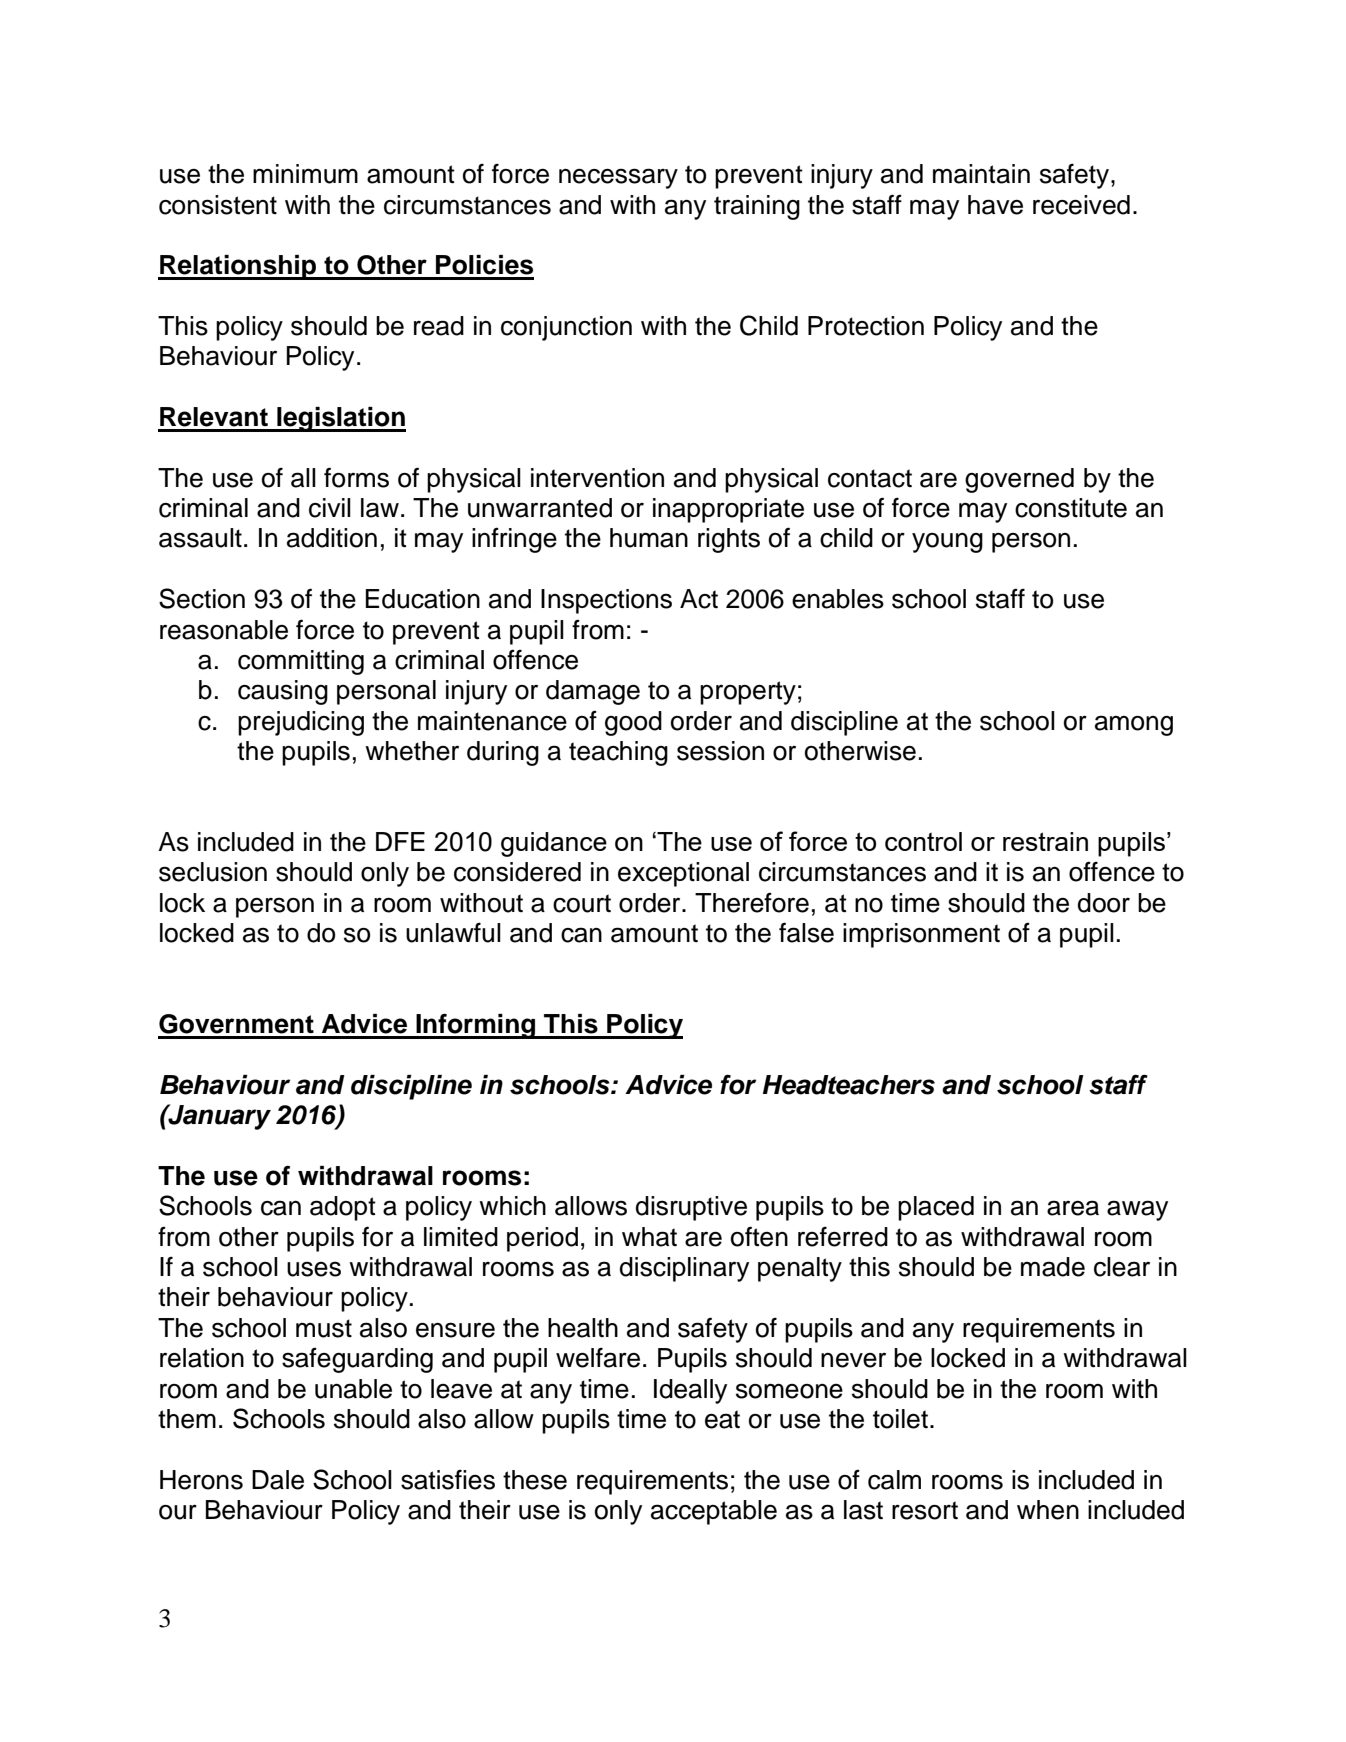  Describe the element at coordinates (301, 662) in the screenshot. I see `committing` at that location.
